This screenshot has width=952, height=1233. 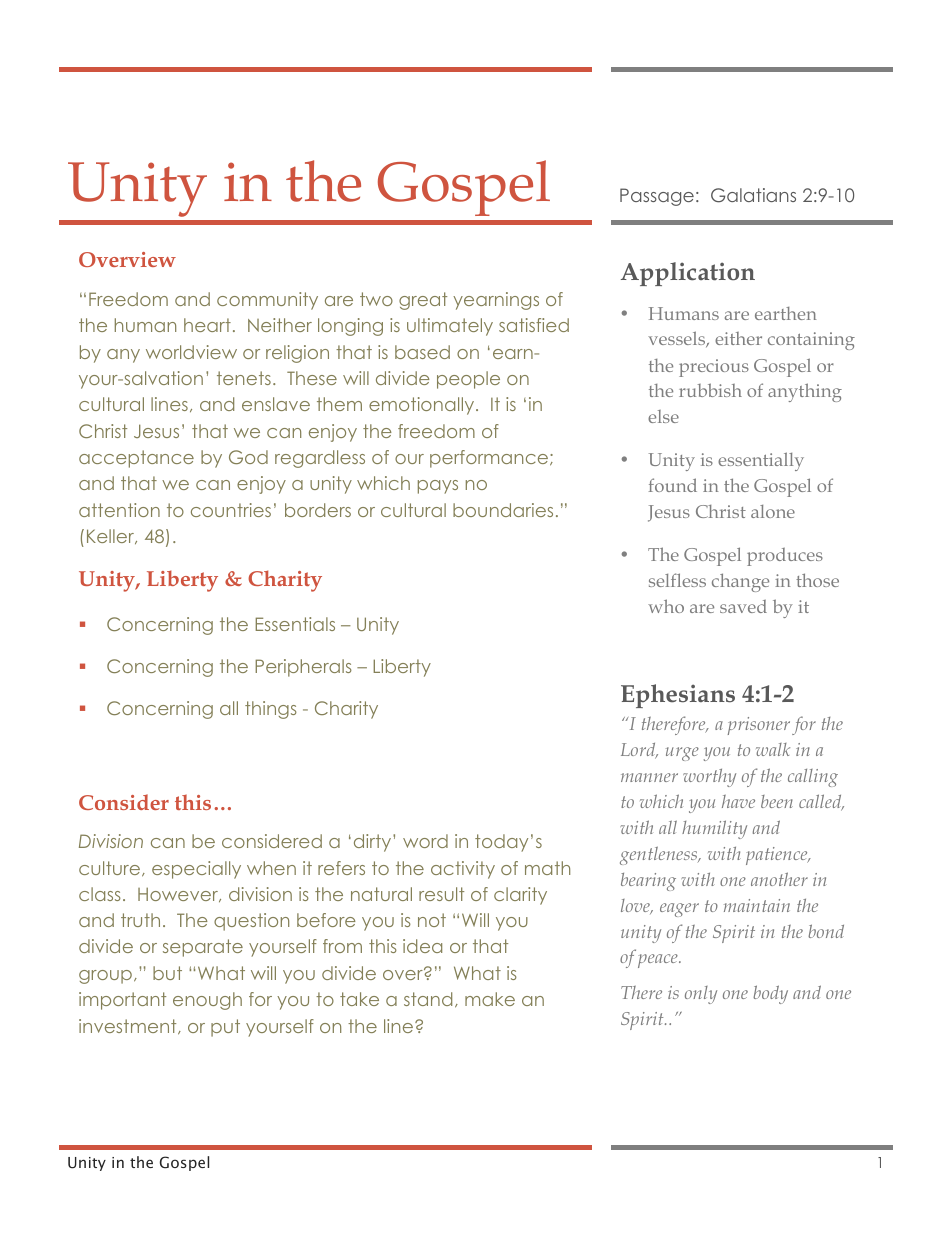 I want to click on things, so click(x=271, y=710).
